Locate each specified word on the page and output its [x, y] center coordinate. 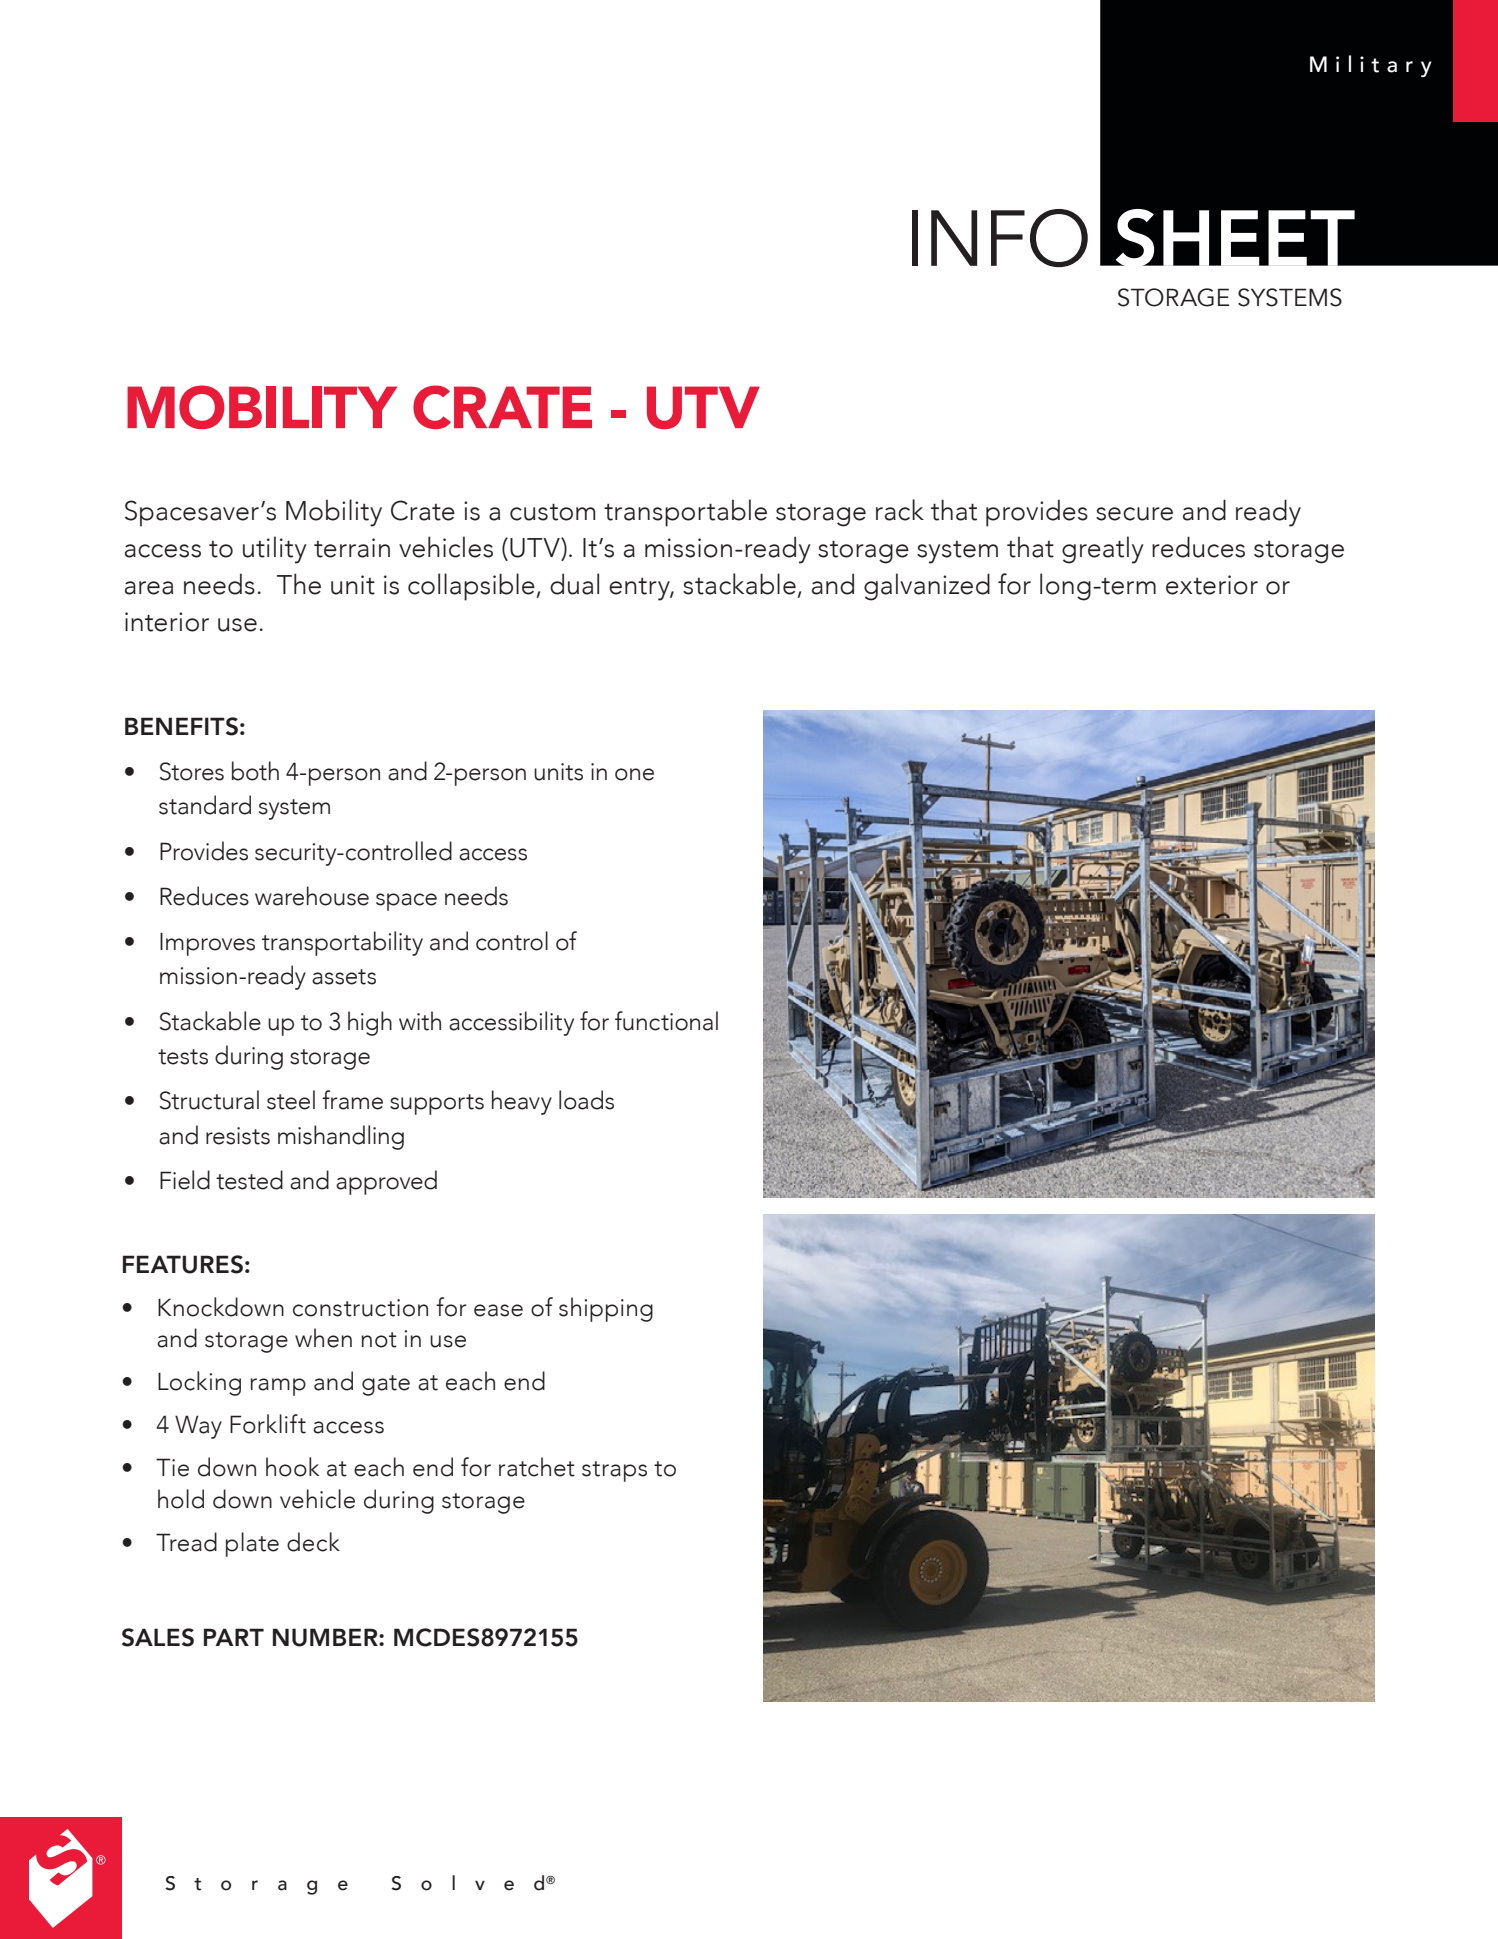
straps [614, 1471]
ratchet [537, 1467]
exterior [1212, 585]
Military [1371, 66]
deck [313, 1542]
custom [553, 512]
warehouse [312, 896]
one [634, 774]
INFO [1000, 238]
